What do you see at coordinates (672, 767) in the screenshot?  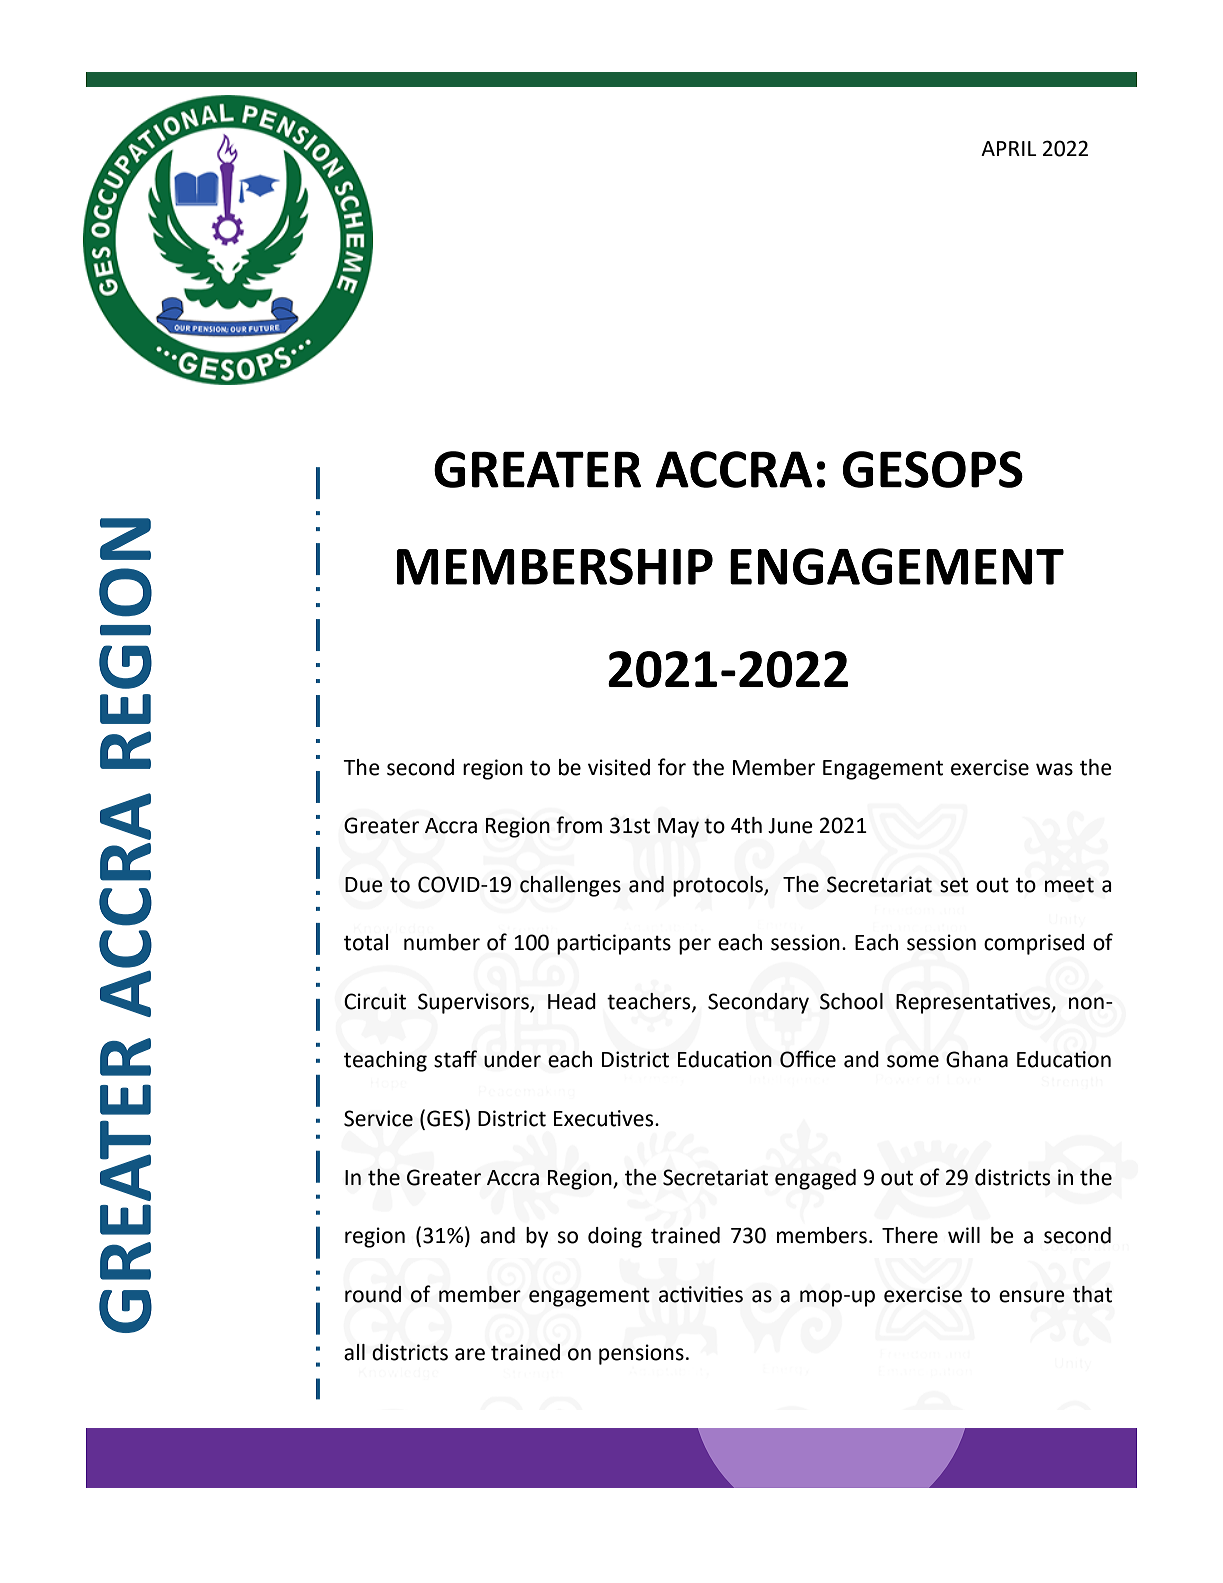 I see `for` at bounding box center [672, 767].
